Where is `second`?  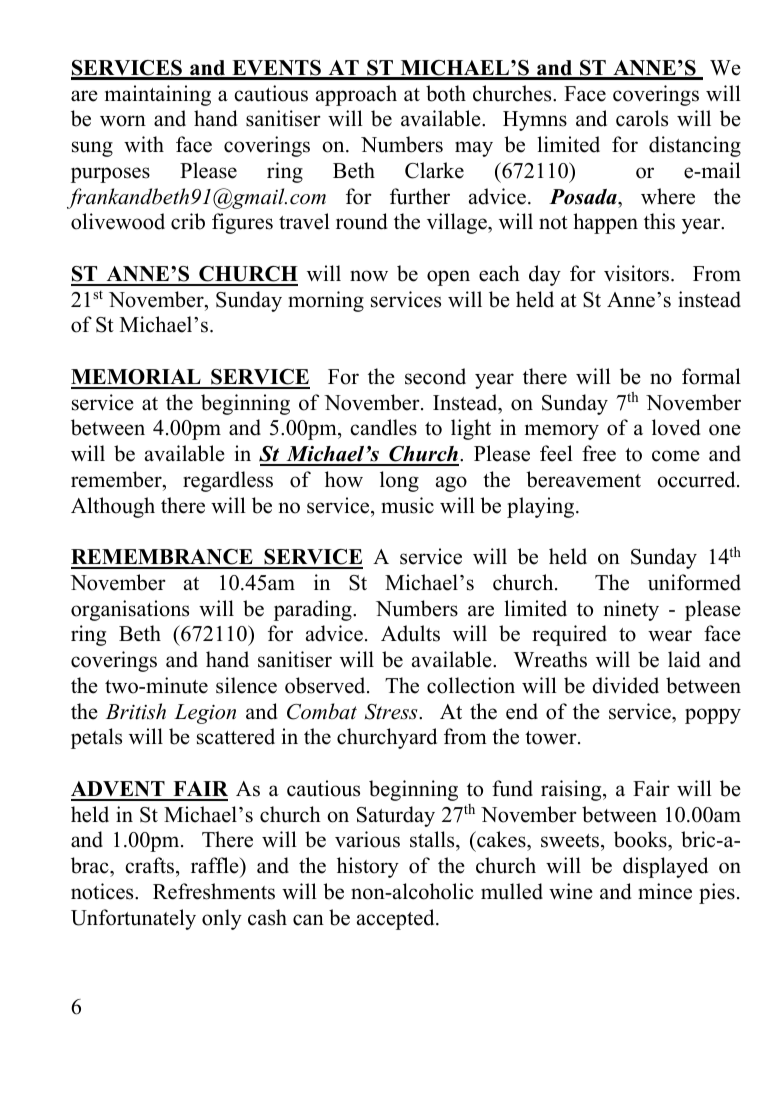
second is located at coordinates (435, 376).
